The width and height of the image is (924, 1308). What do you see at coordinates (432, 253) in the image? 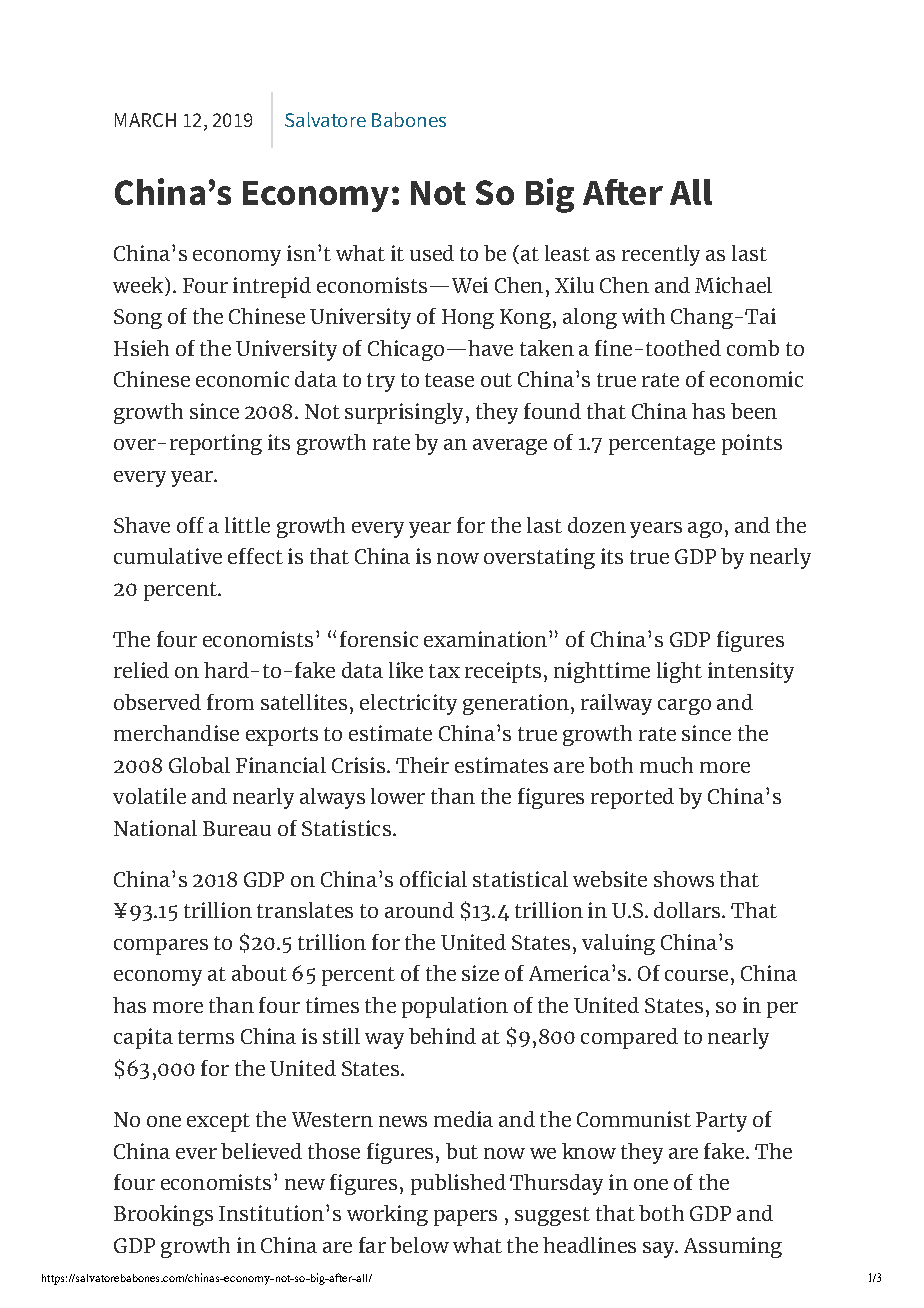
I see `used` at bounding box center [432, 253].
